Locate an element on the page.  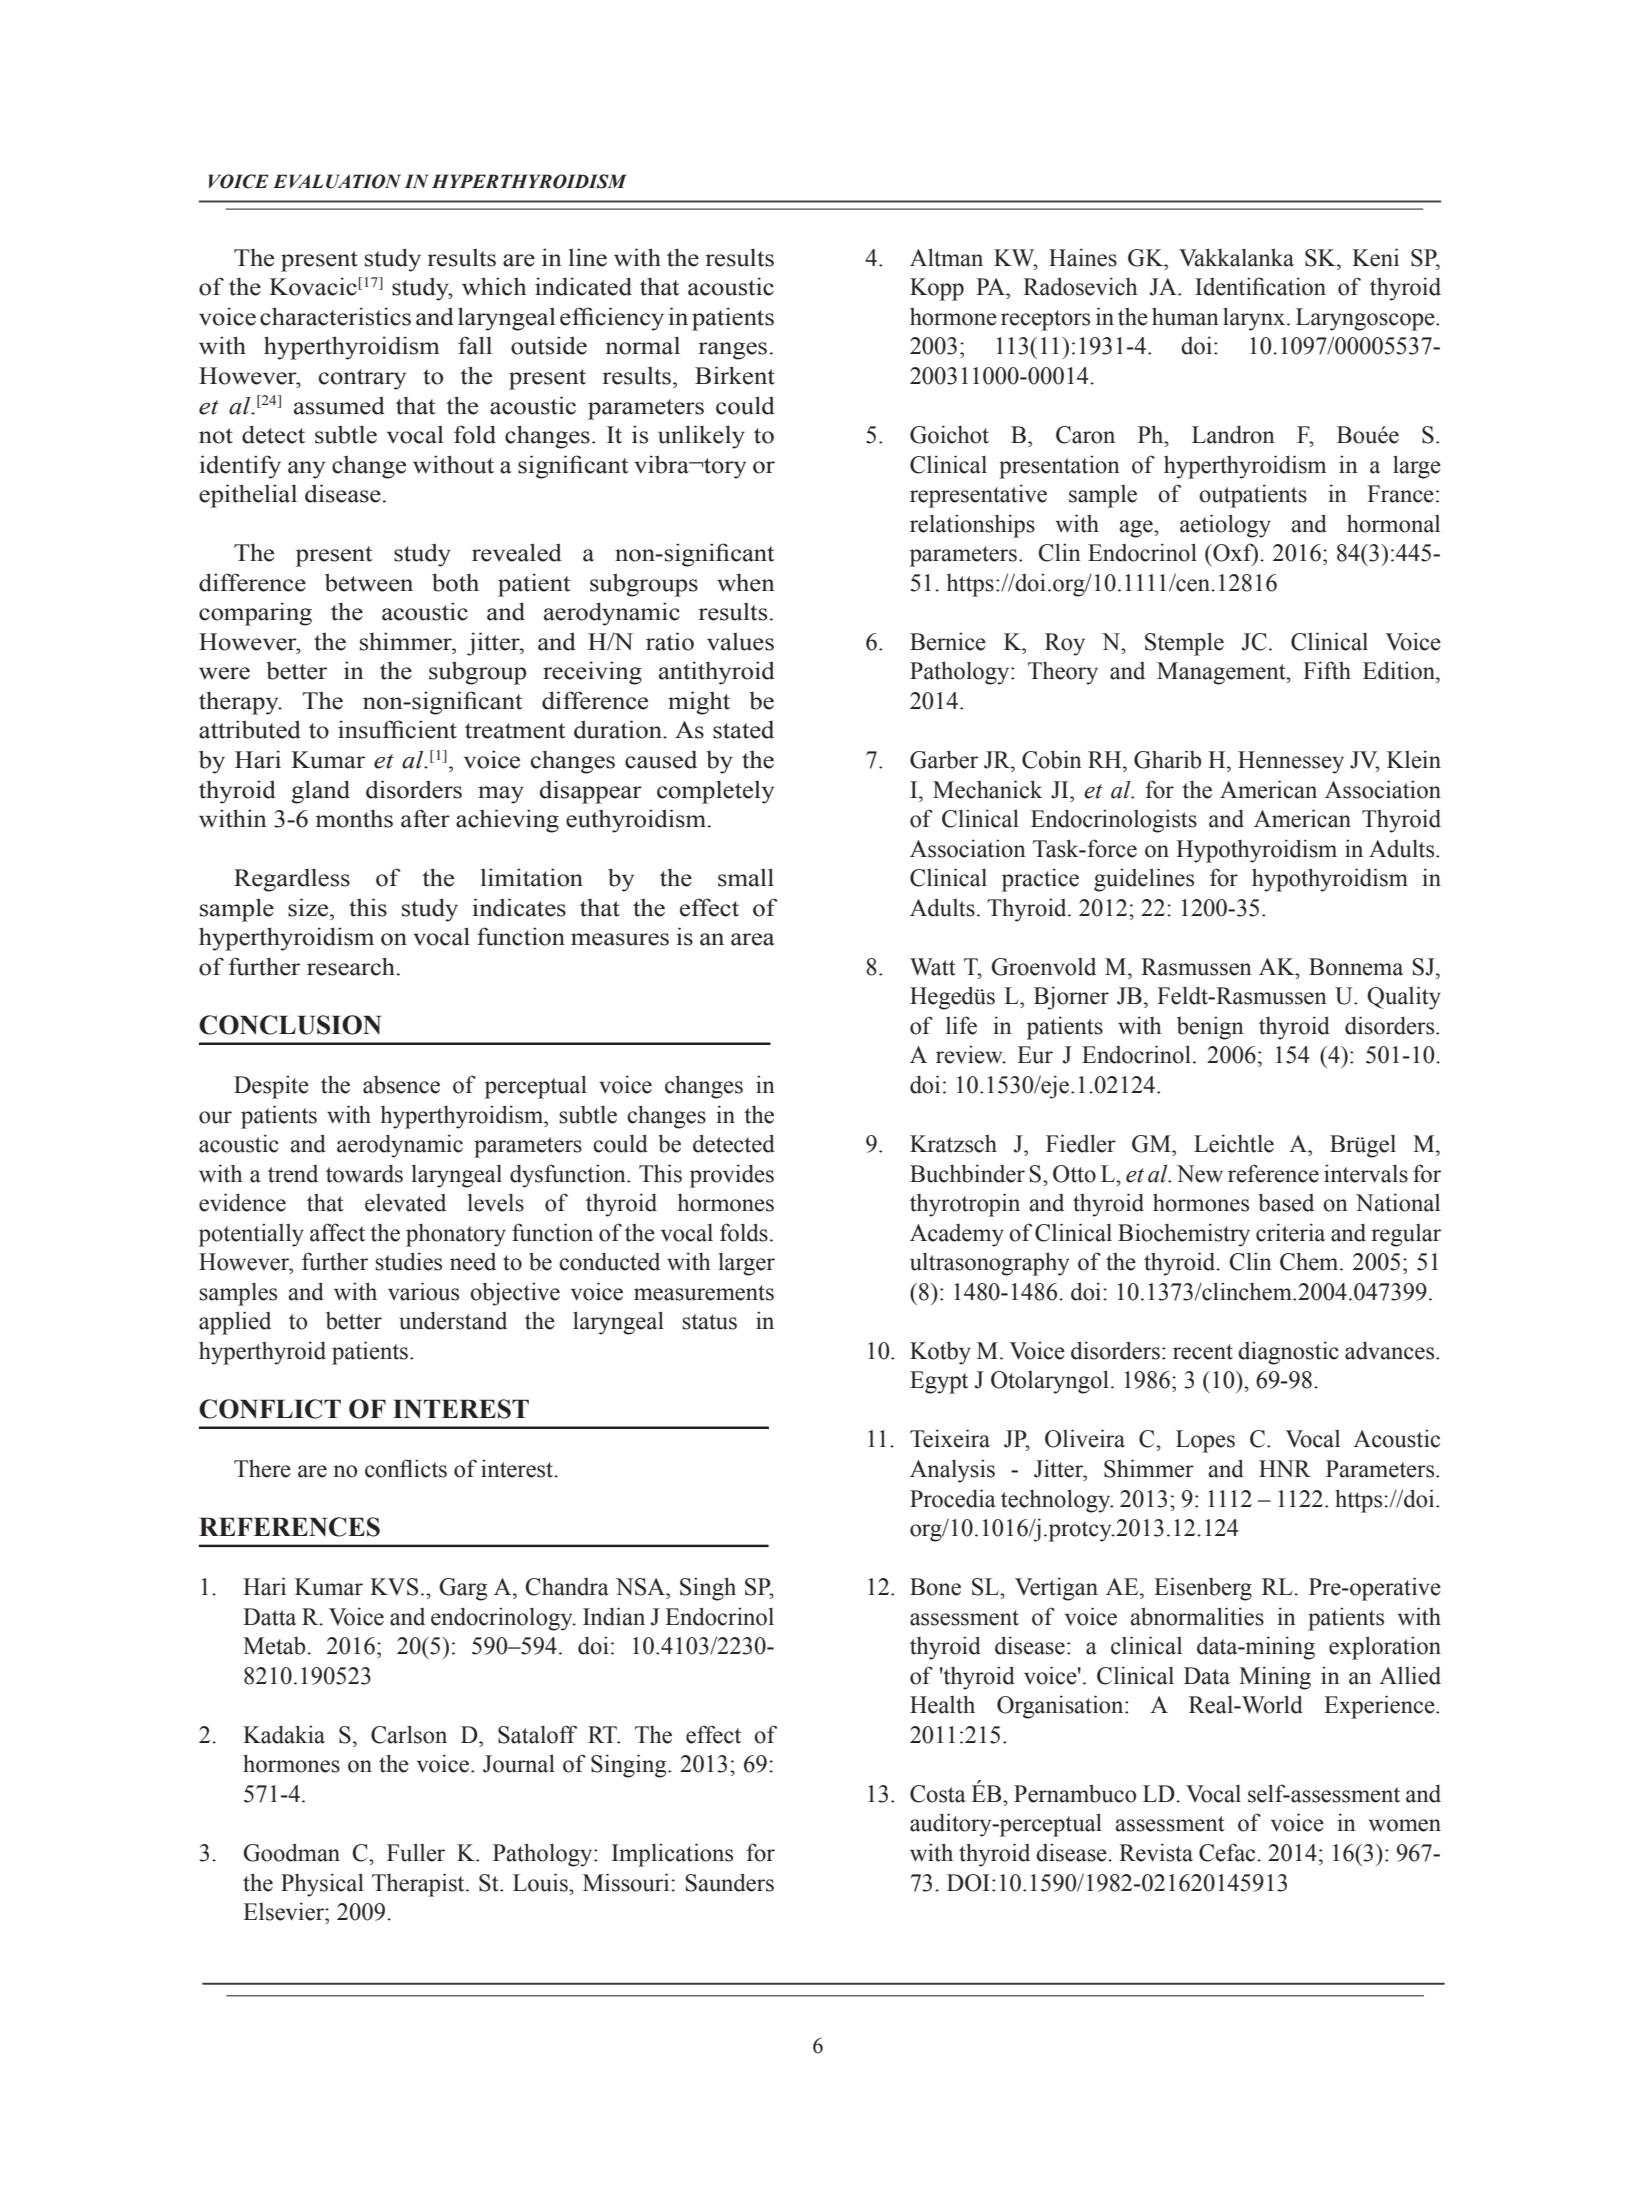
Fuller is located at coordinates (416, 1852).
